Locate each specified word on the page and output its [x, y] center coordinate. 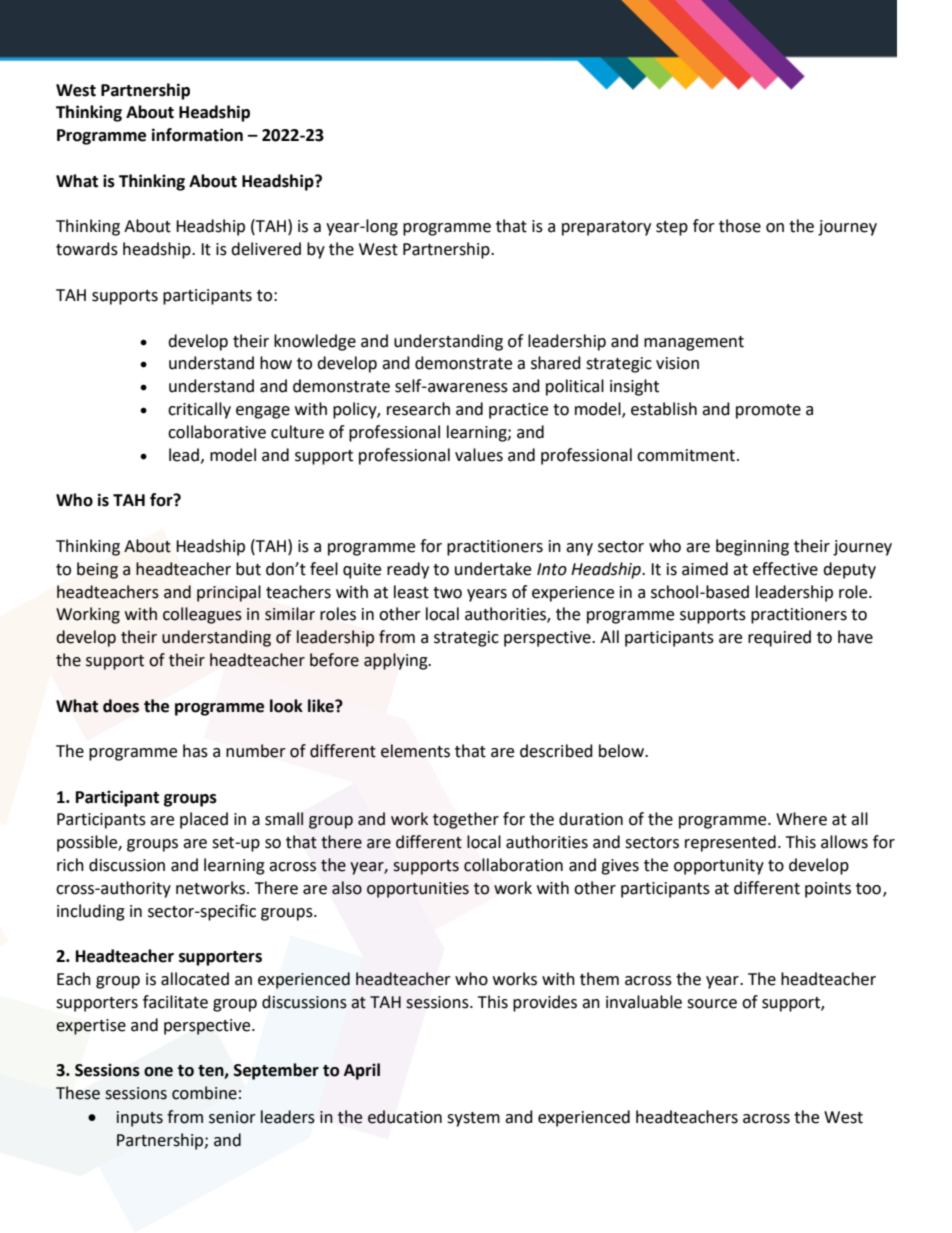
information [197, 135]
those [740, 226]
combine [204, 1093]
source [712, 1004]
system [473, 1119]
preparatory [606, 228]
